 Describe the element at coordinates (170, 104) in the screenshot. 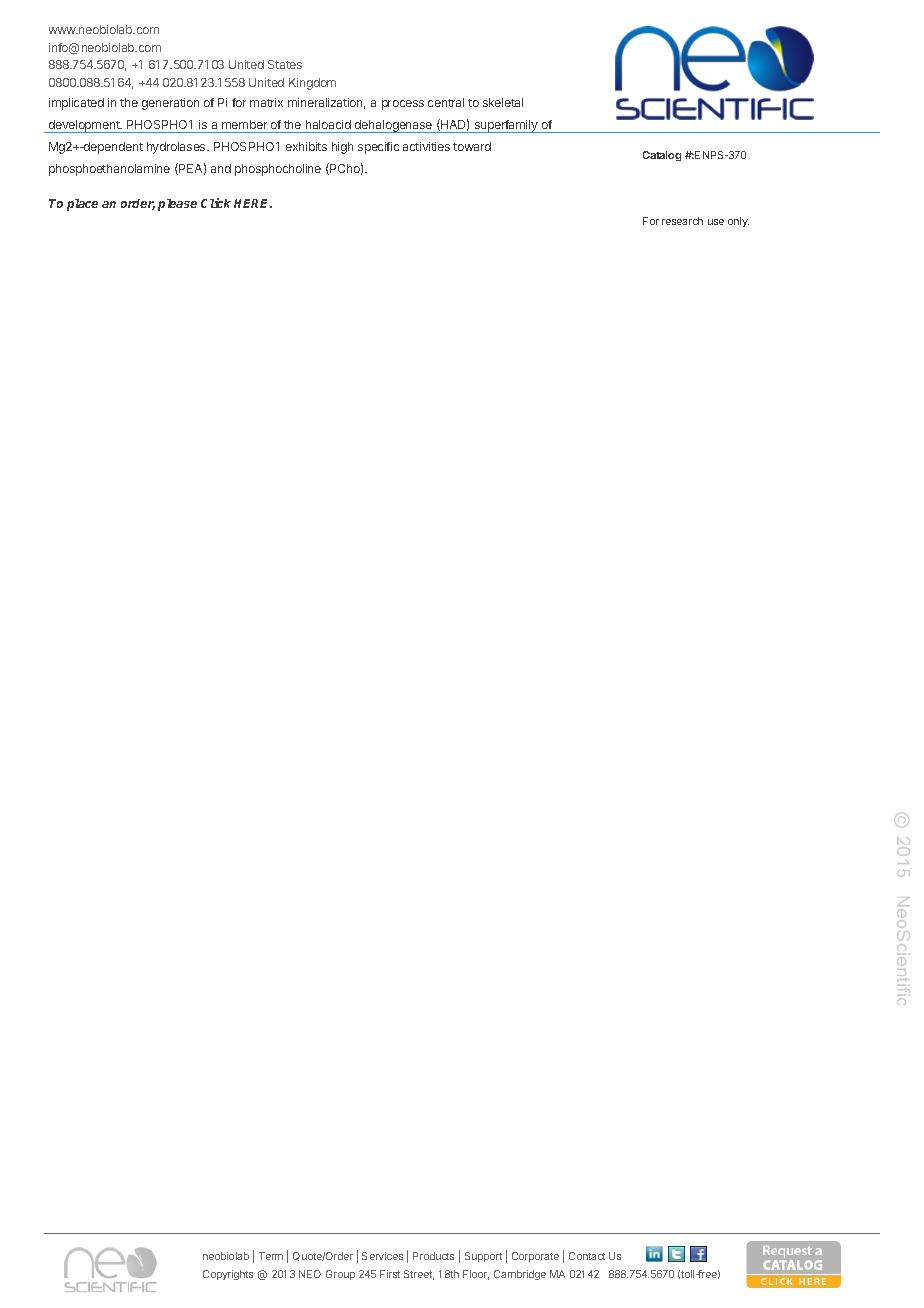

I see `generation` at that location.
